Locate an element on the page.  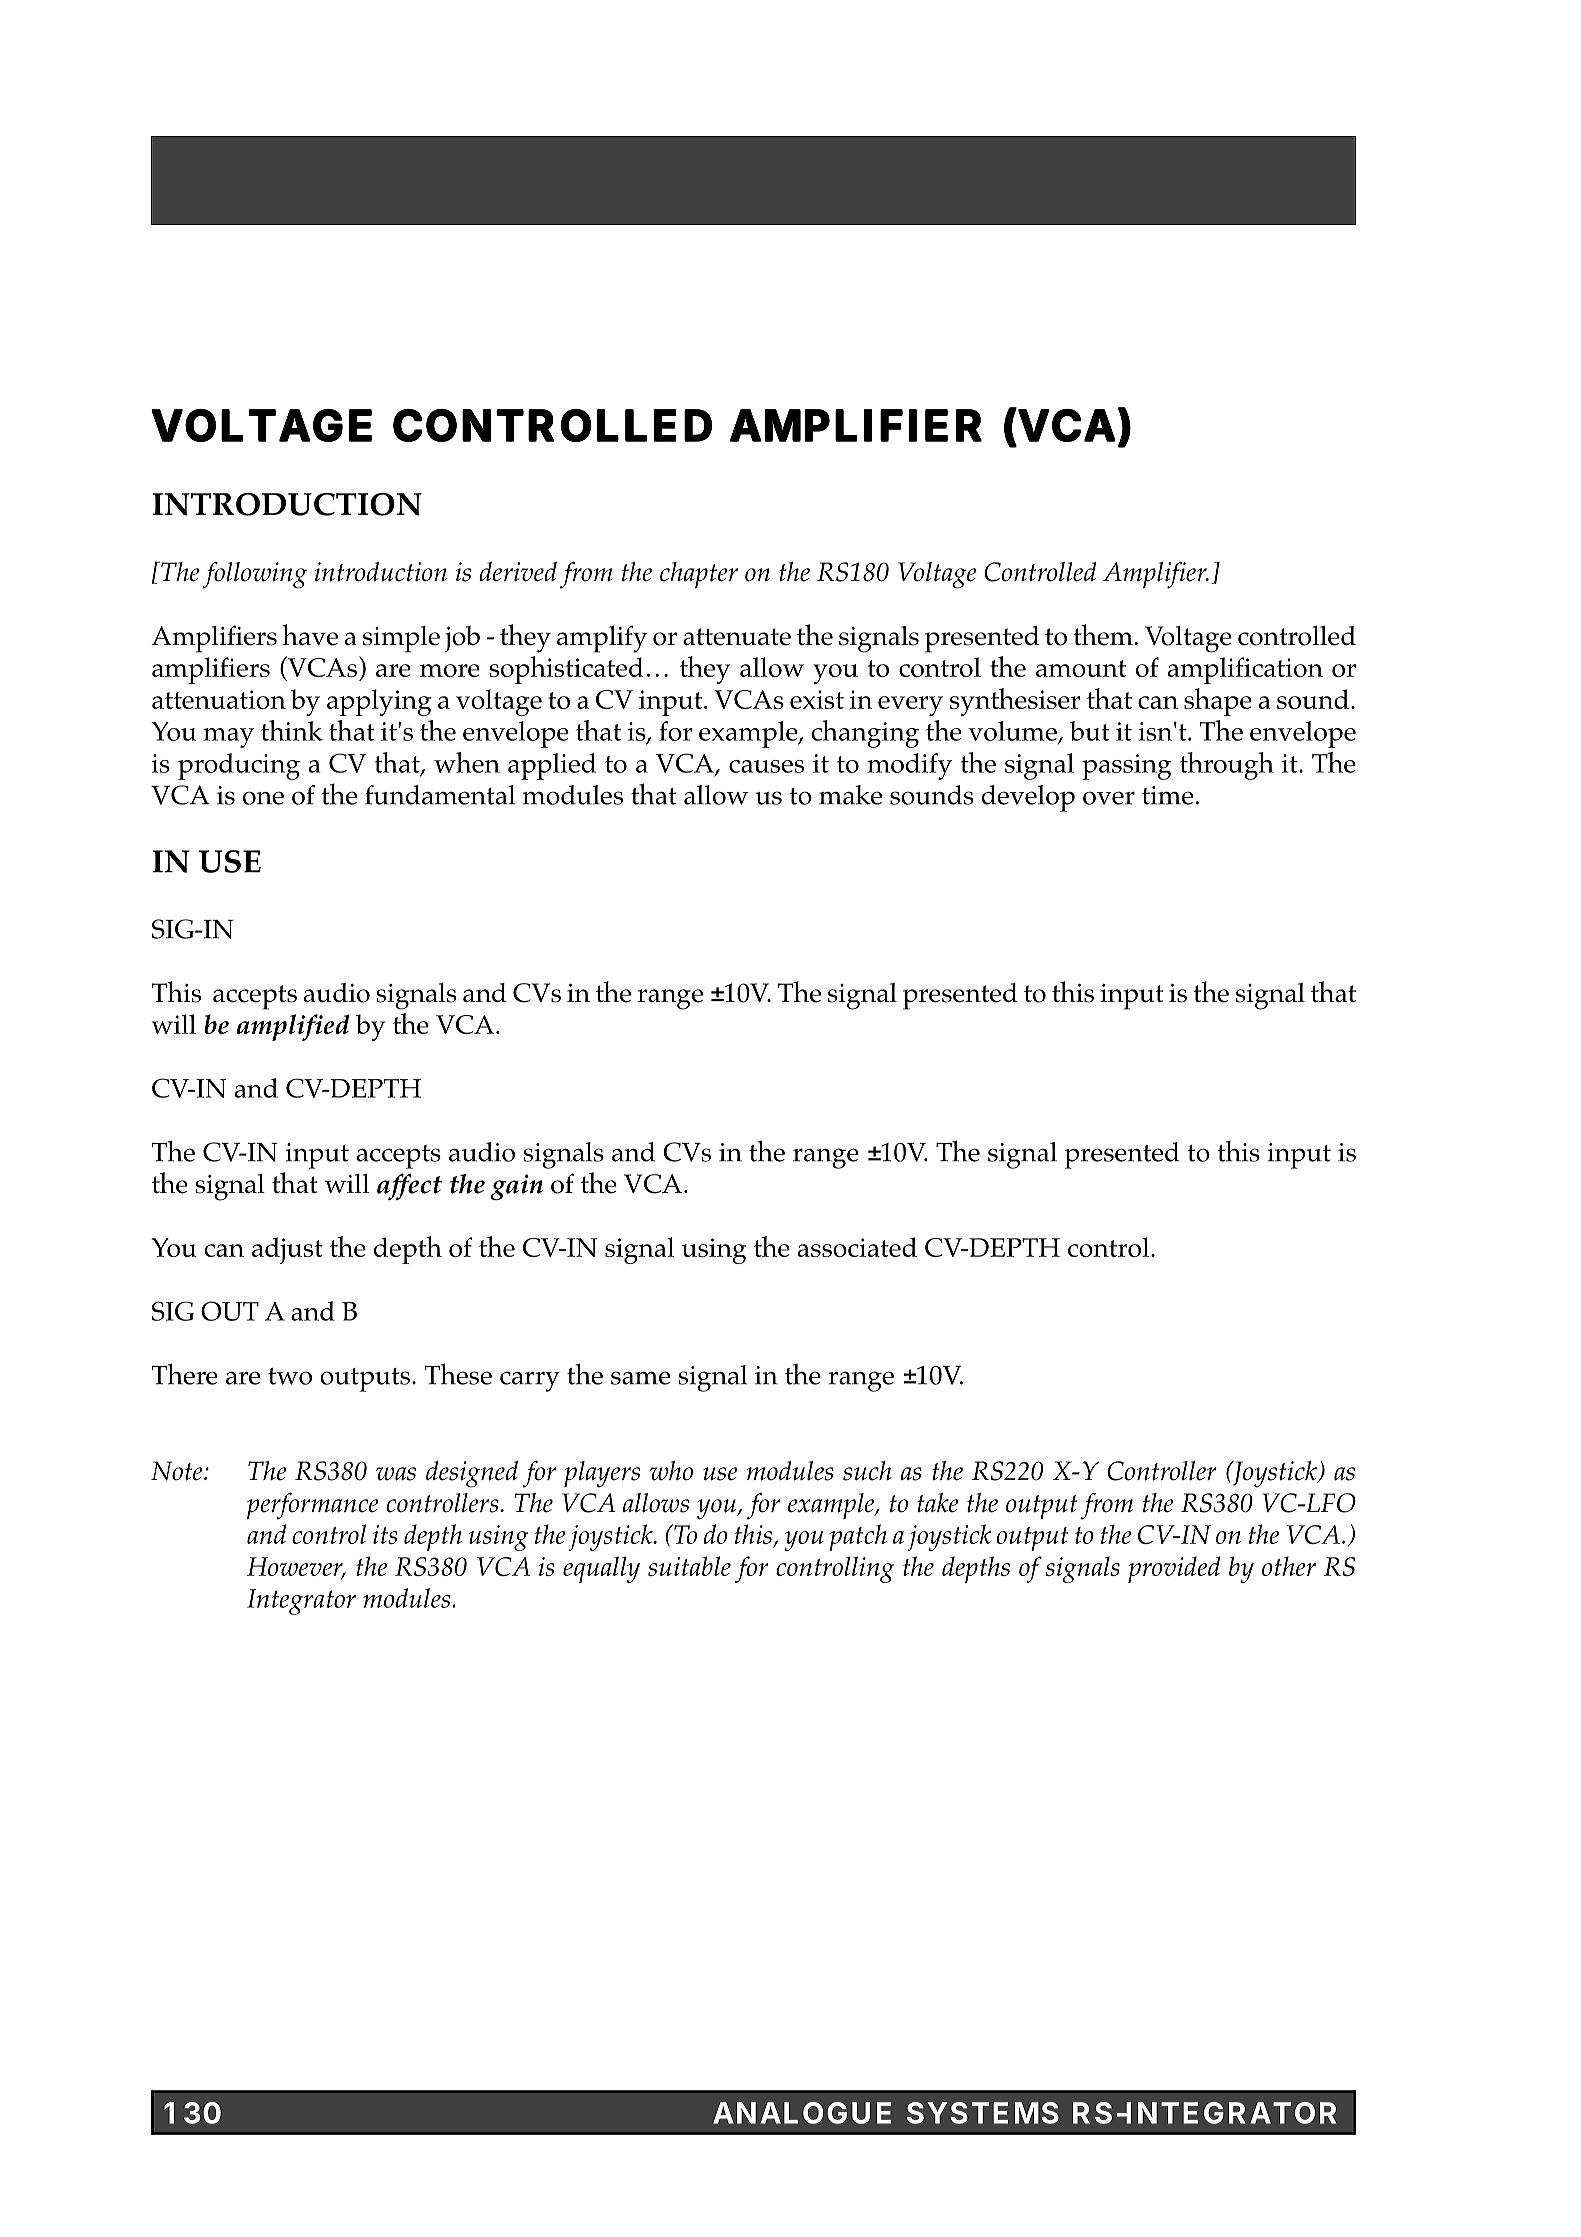
make is located at coordinates (850, 795).
